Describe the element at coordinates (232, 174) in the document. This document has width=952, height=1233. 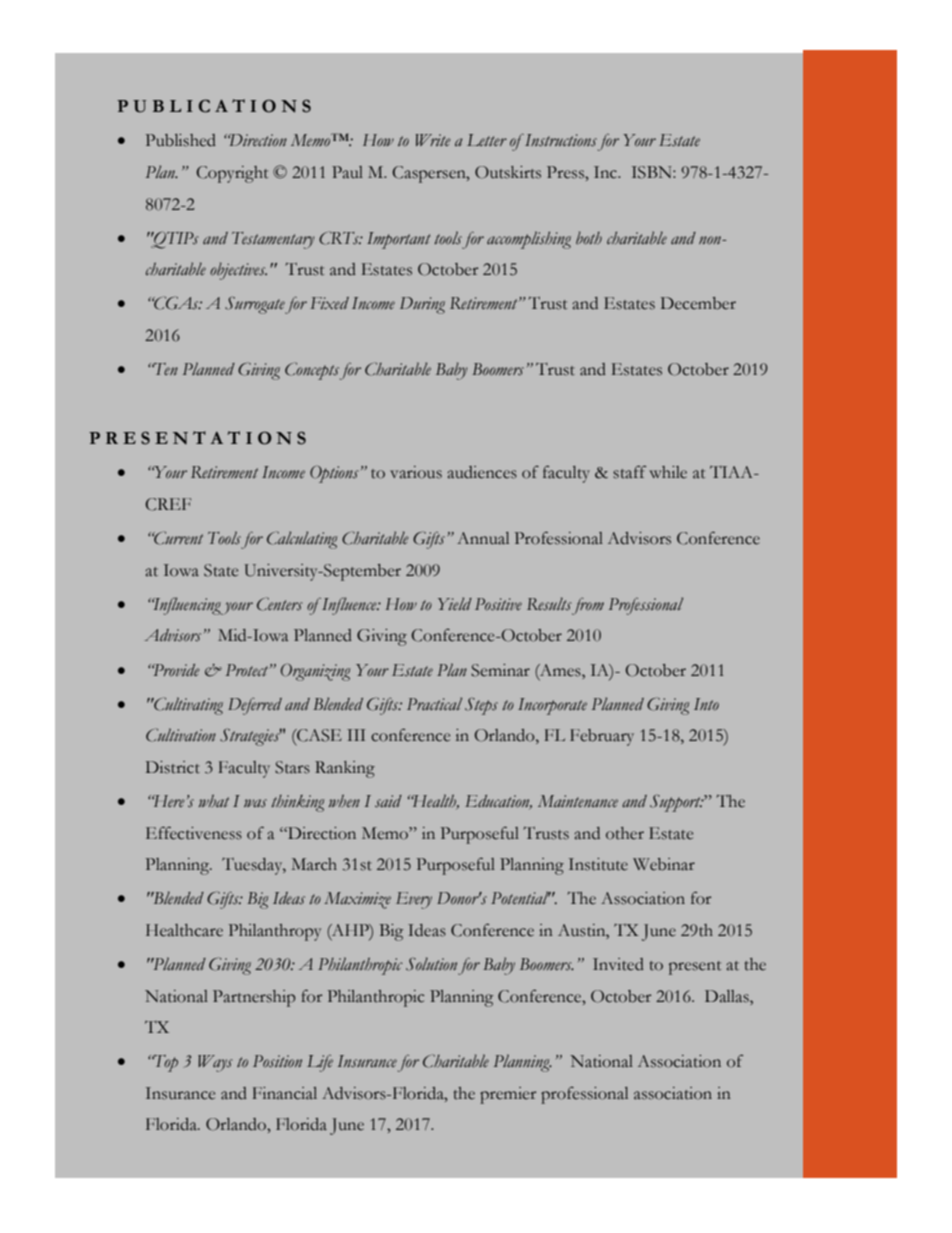
I see `Copyright` at that location.
